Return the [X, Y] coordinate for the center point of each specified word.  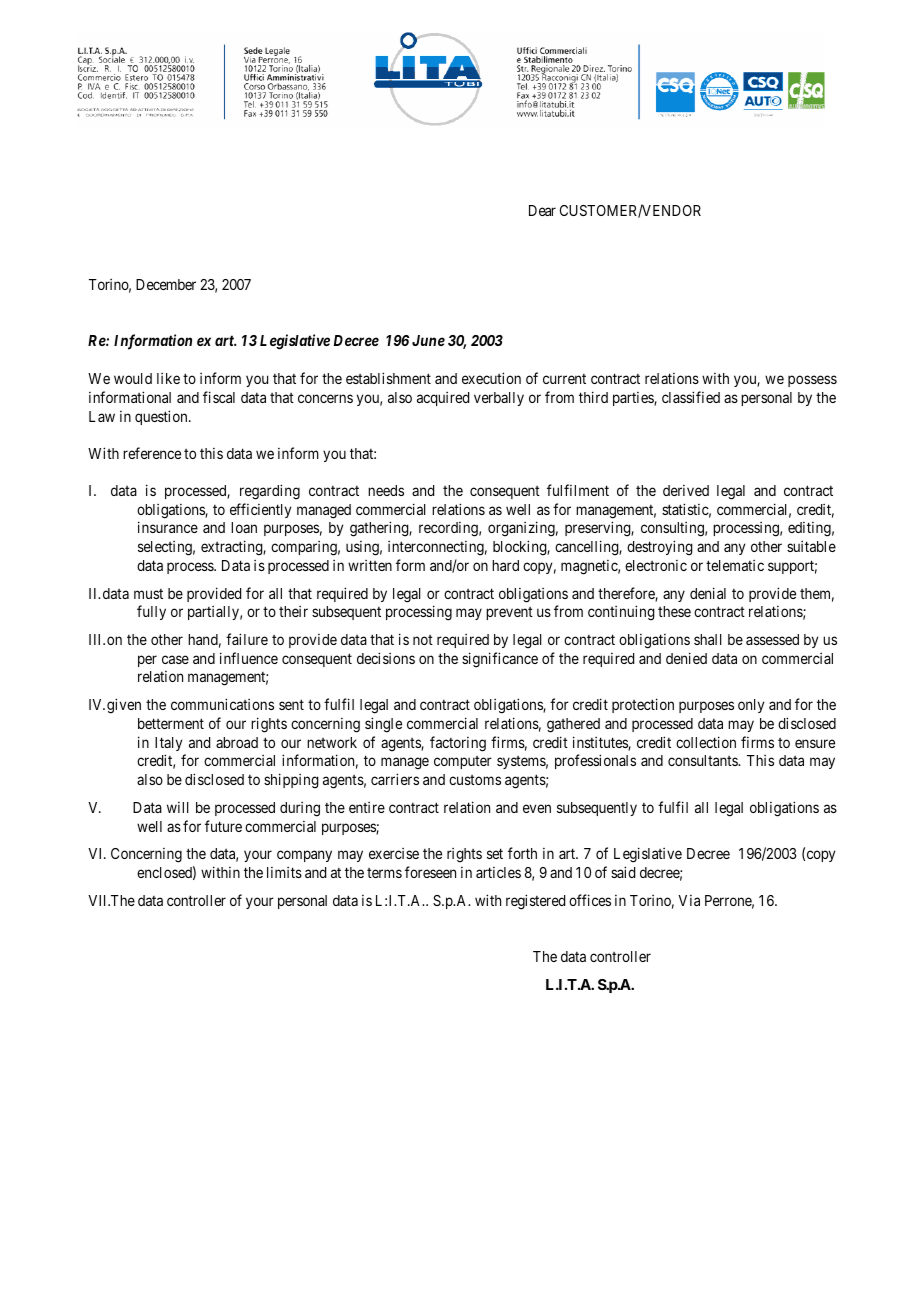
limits [284, 872]
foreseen [430, 872]
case [175, 659]
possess [812, 381]
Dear [542, 210]
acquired [443, 399]
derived [686, 490]
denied [686, 658]
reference [152, 453]
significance [500, 660]
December [166, 284]
